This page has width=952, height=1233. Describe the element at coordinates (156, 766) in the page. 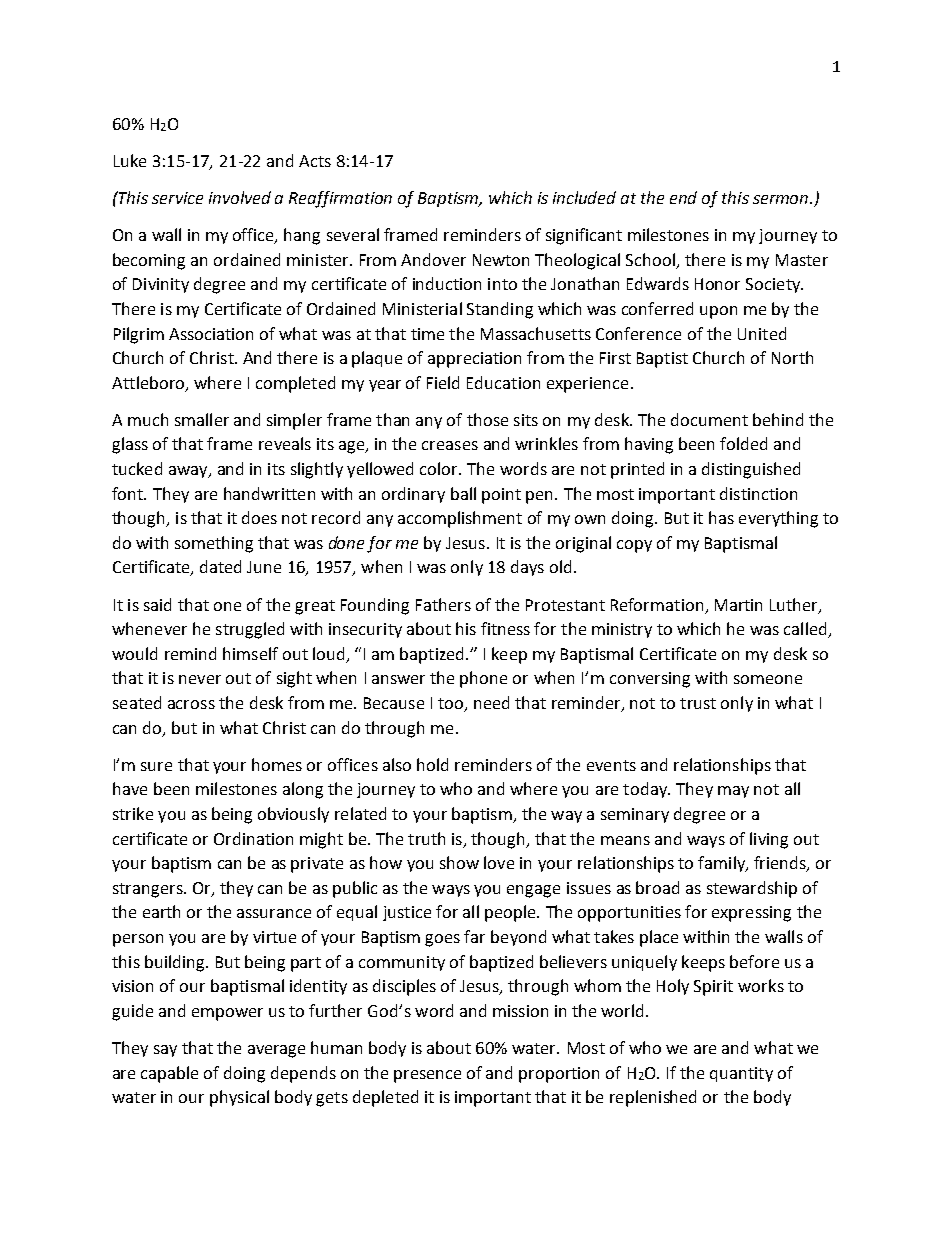

I see `sure` at that location.
